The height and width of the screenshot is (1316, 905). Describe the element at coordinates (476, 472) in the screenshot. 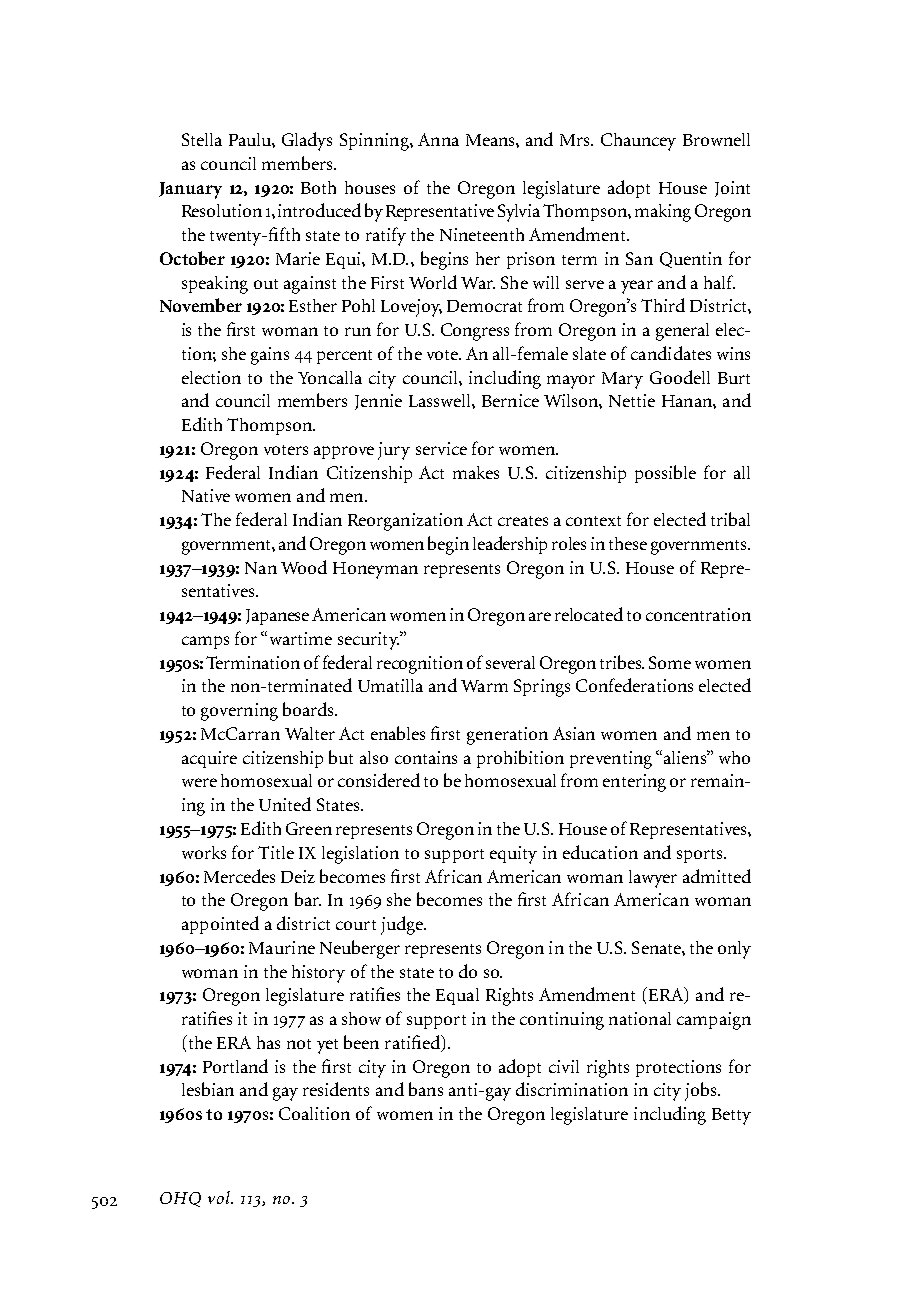

I see `makes` at that location.
